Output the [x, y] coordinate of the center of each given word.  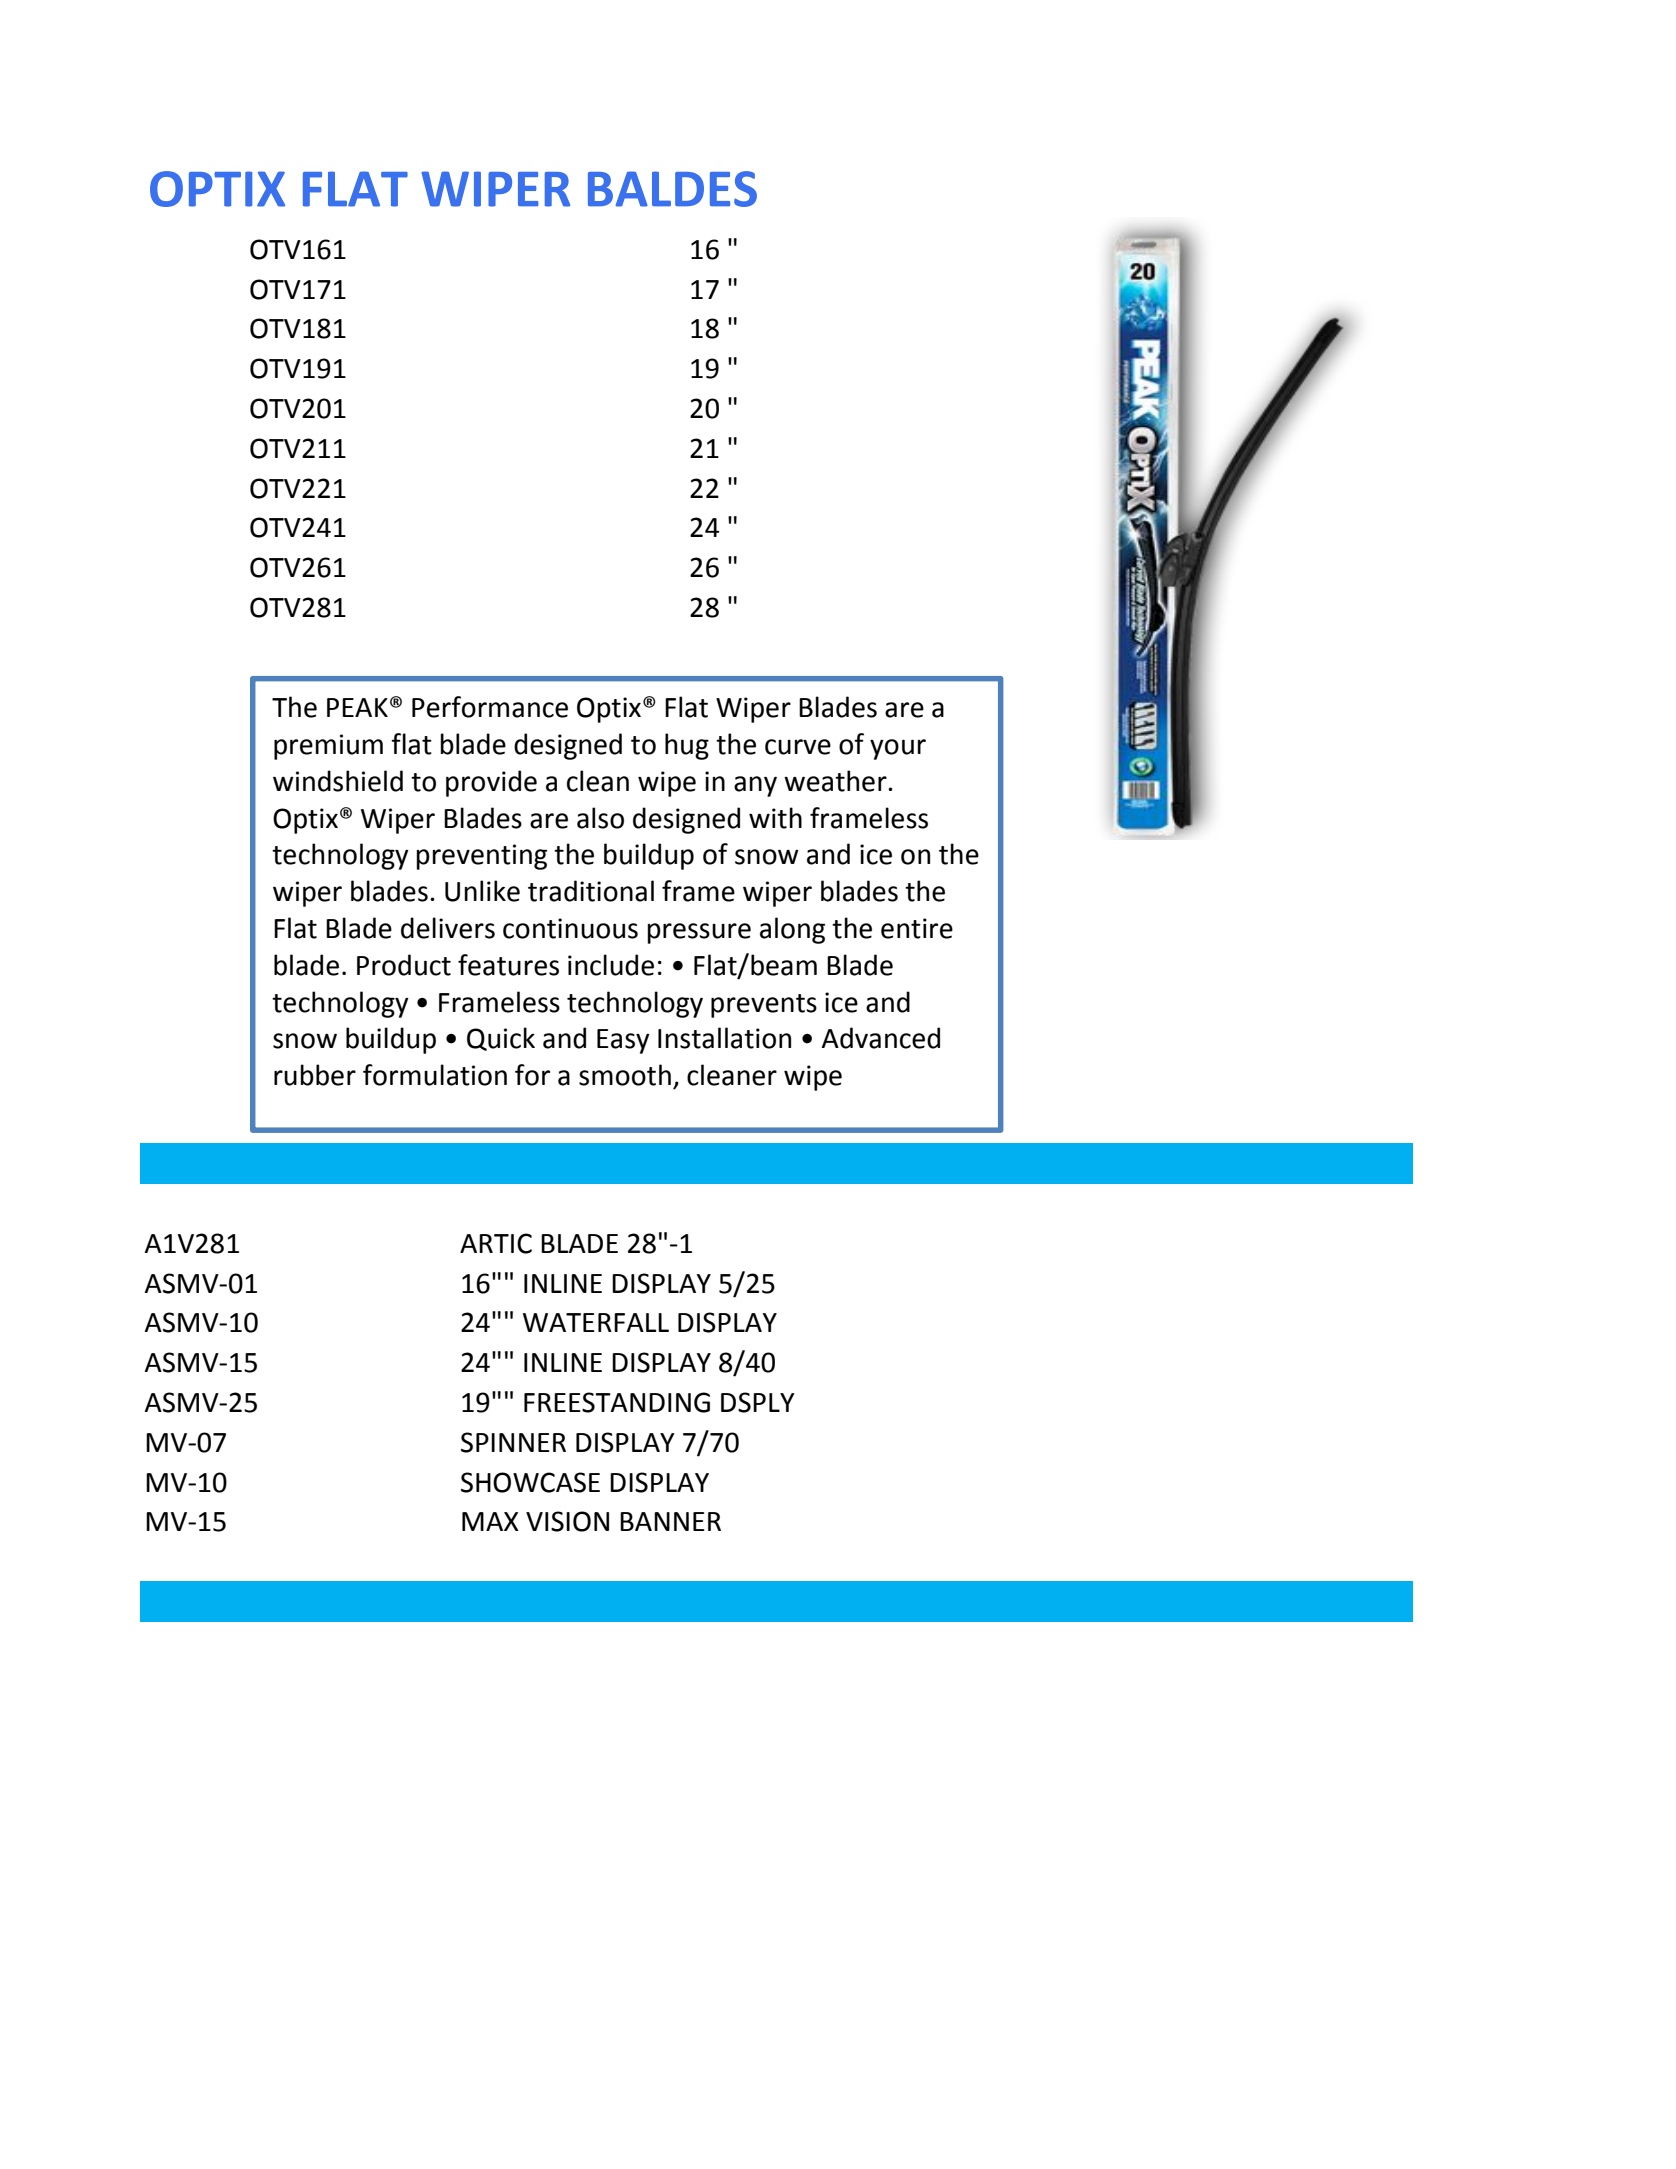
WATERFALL [596, 1322]
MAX [490, 1521]
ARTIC [496, 1243]
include [611, 965]
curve [798, 747]
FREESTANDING [617, 1402]
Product [404, 965]
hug [687, 746]
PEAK [357, 707]
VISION [567, 1521]
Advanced [880, 1038]
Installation [724, 1038]
